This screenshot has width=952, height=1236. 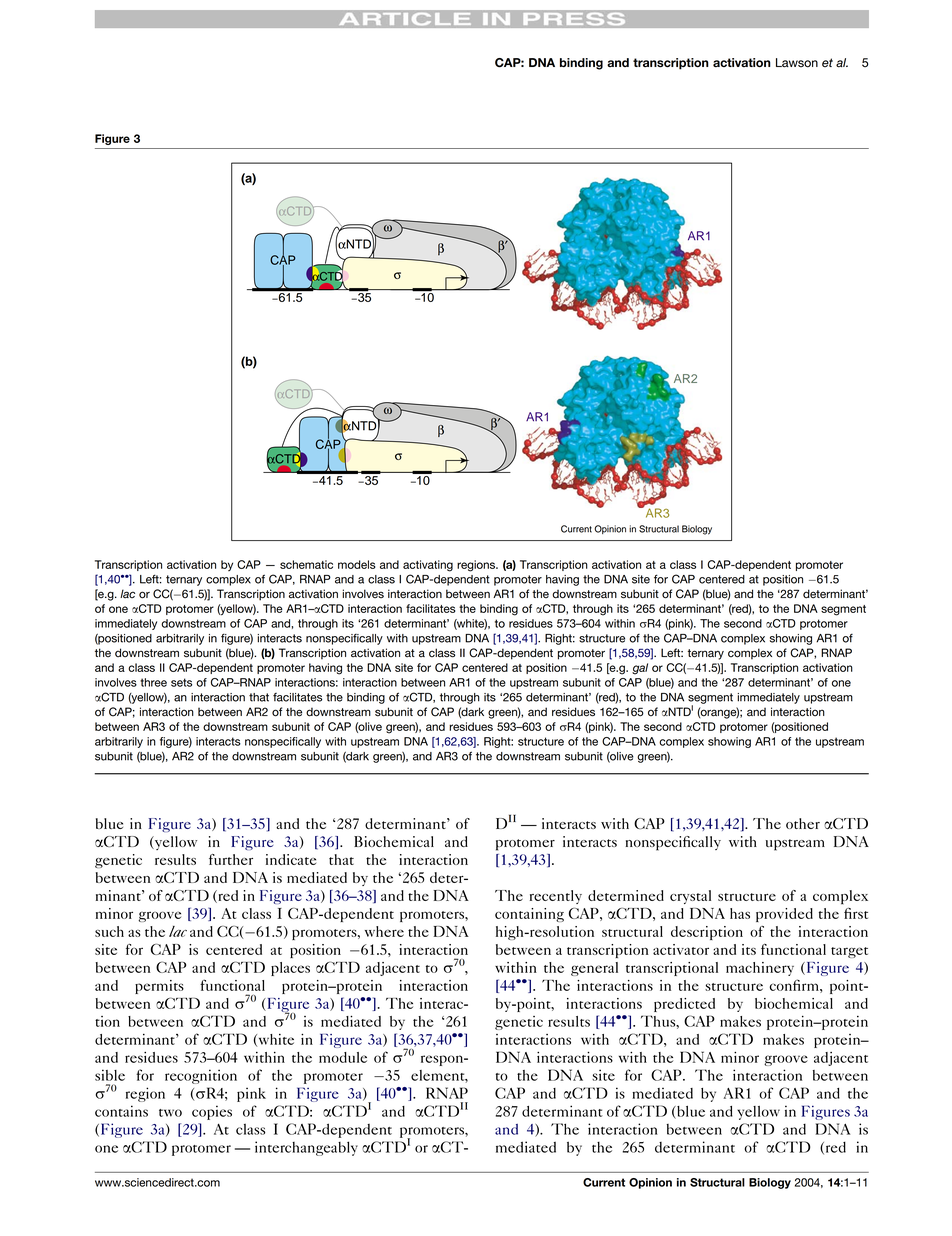 What do you see at coordinates (212, 1112) in the screenshot?
I see `copies` at bounding box center [212, 1112].
